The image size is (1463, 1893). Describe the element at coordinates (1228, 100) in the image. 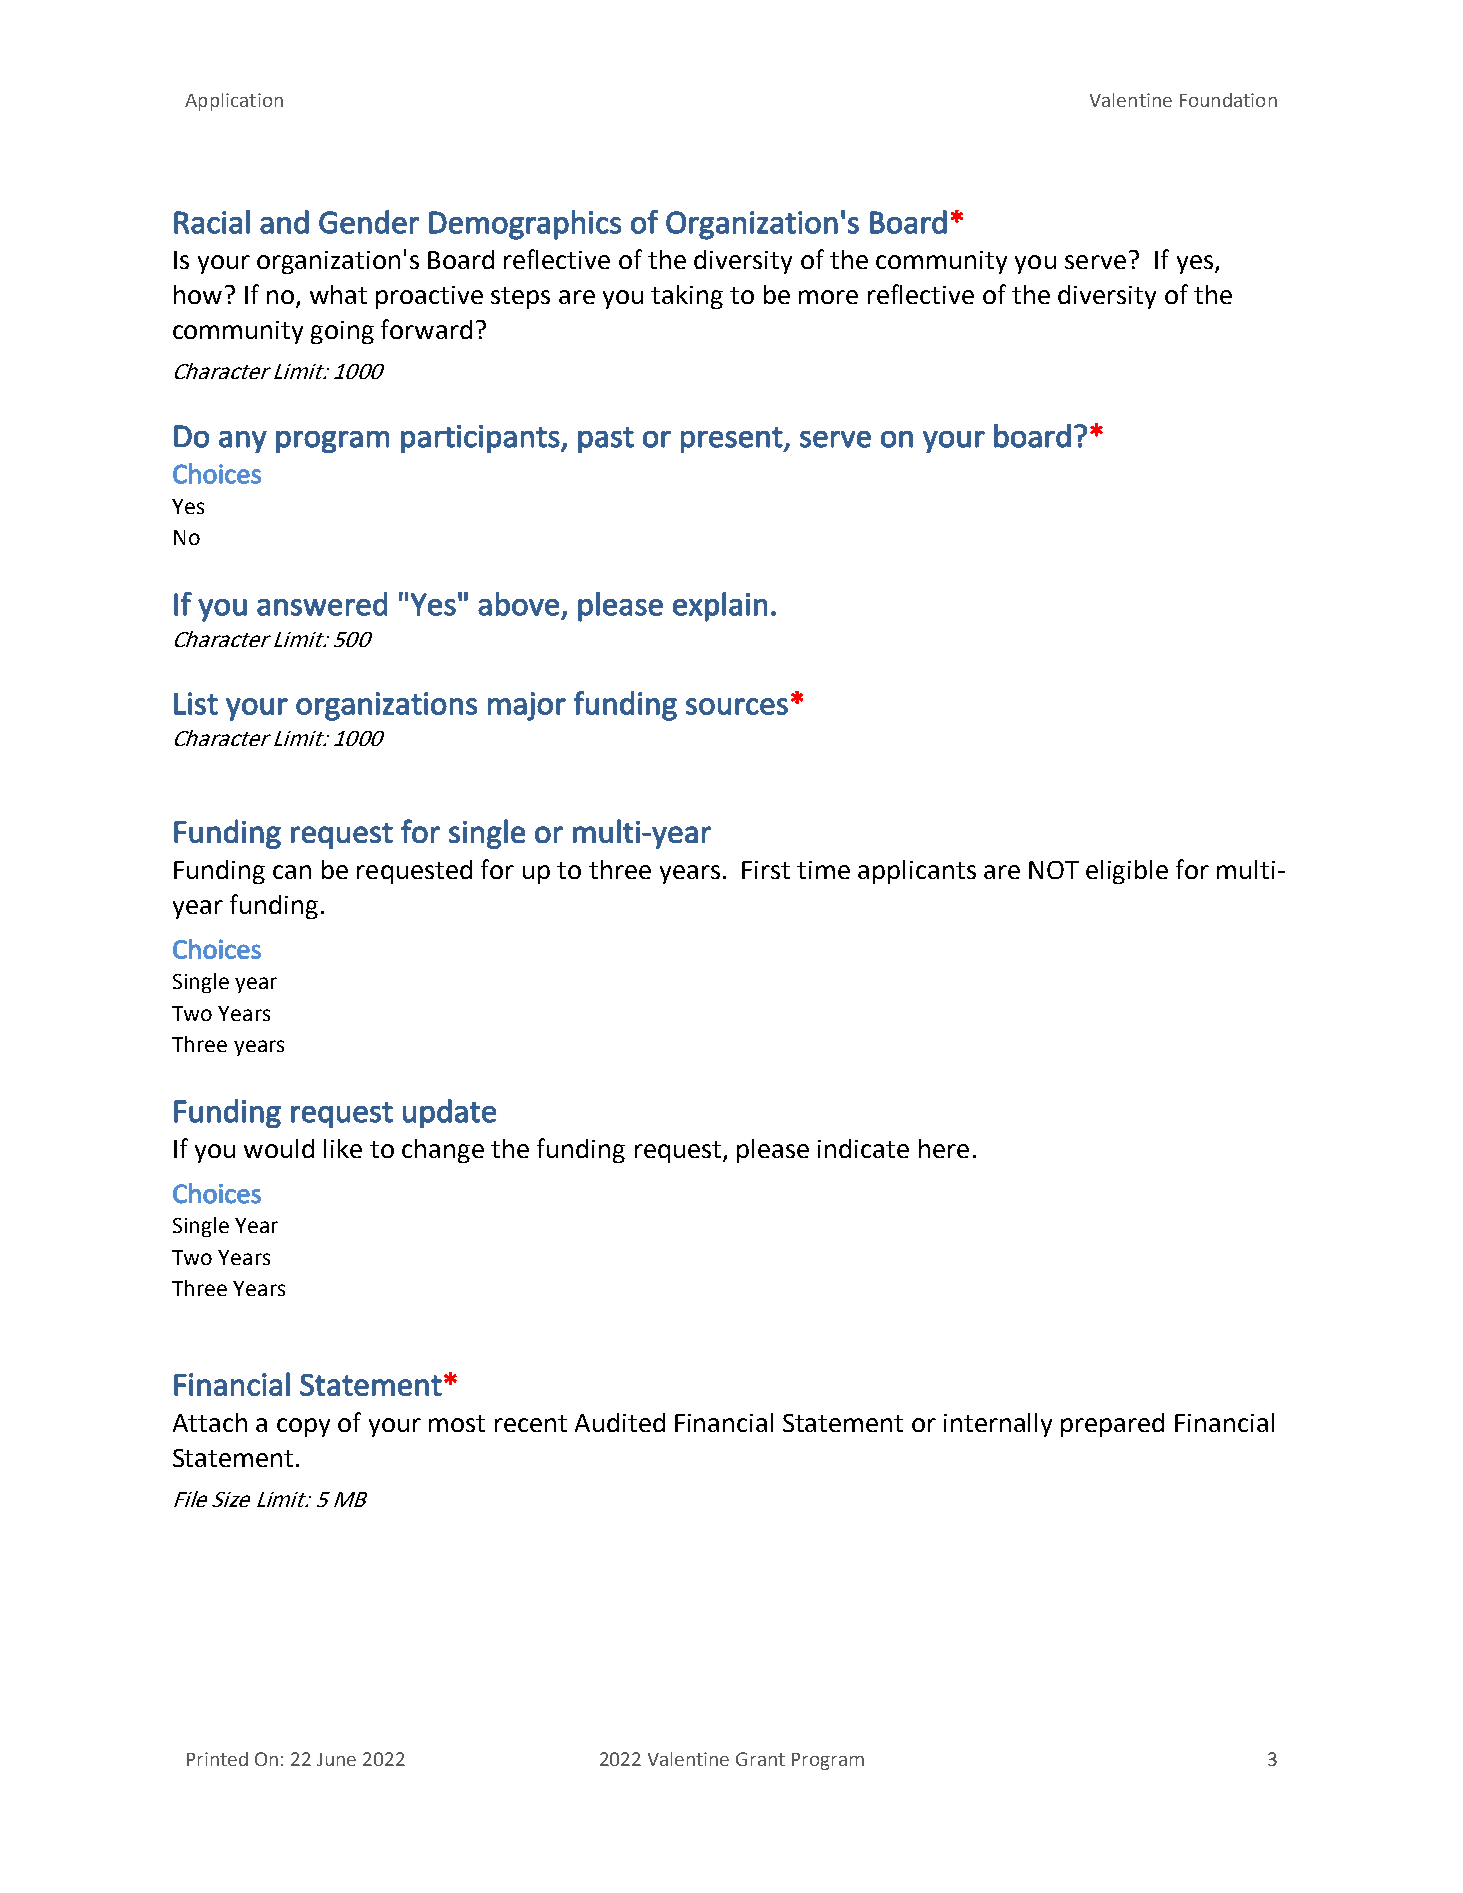

I see `Foundation` at that location.
